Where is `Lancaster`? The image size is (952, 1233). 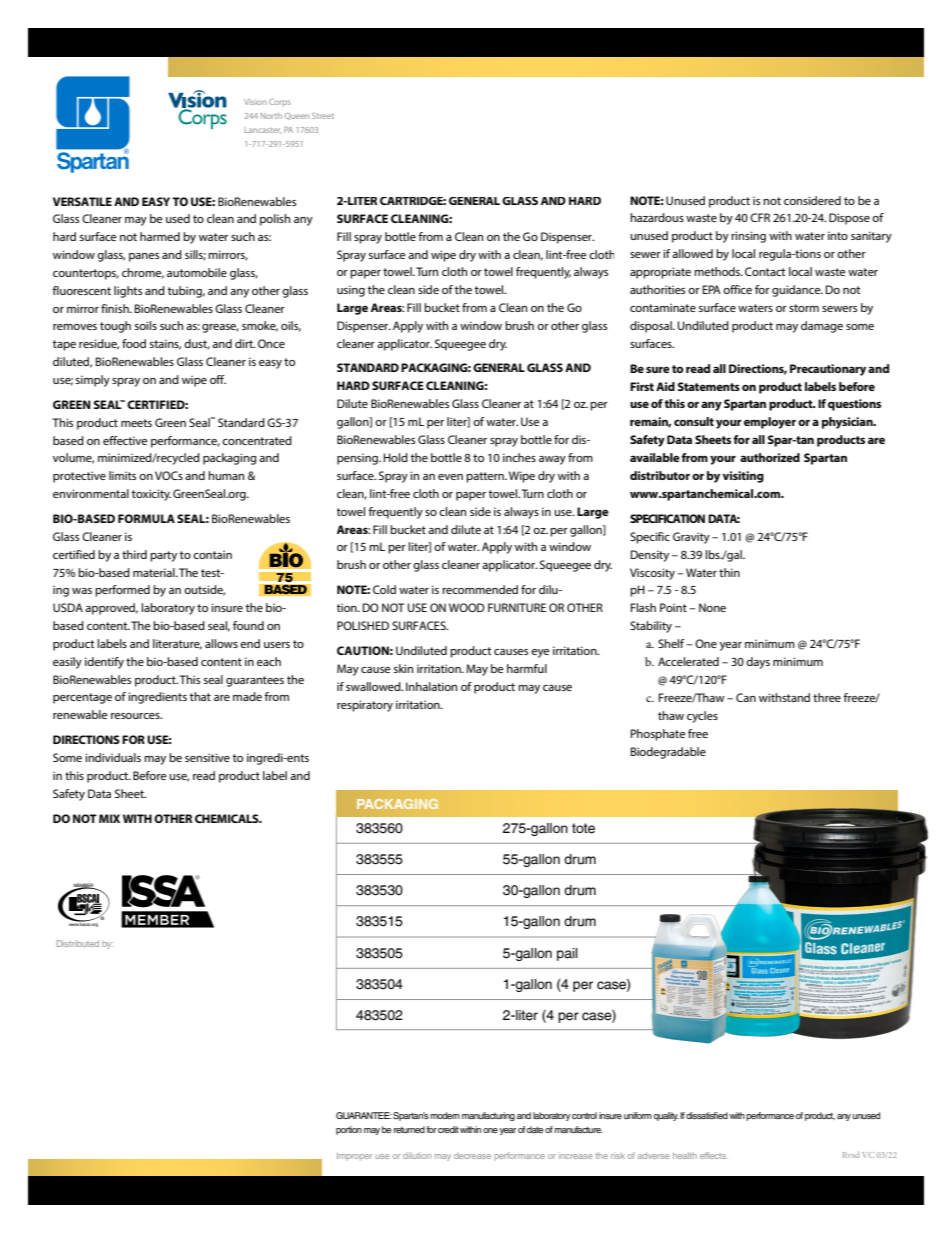 Lancaster is located at coordinates (263, 130).
